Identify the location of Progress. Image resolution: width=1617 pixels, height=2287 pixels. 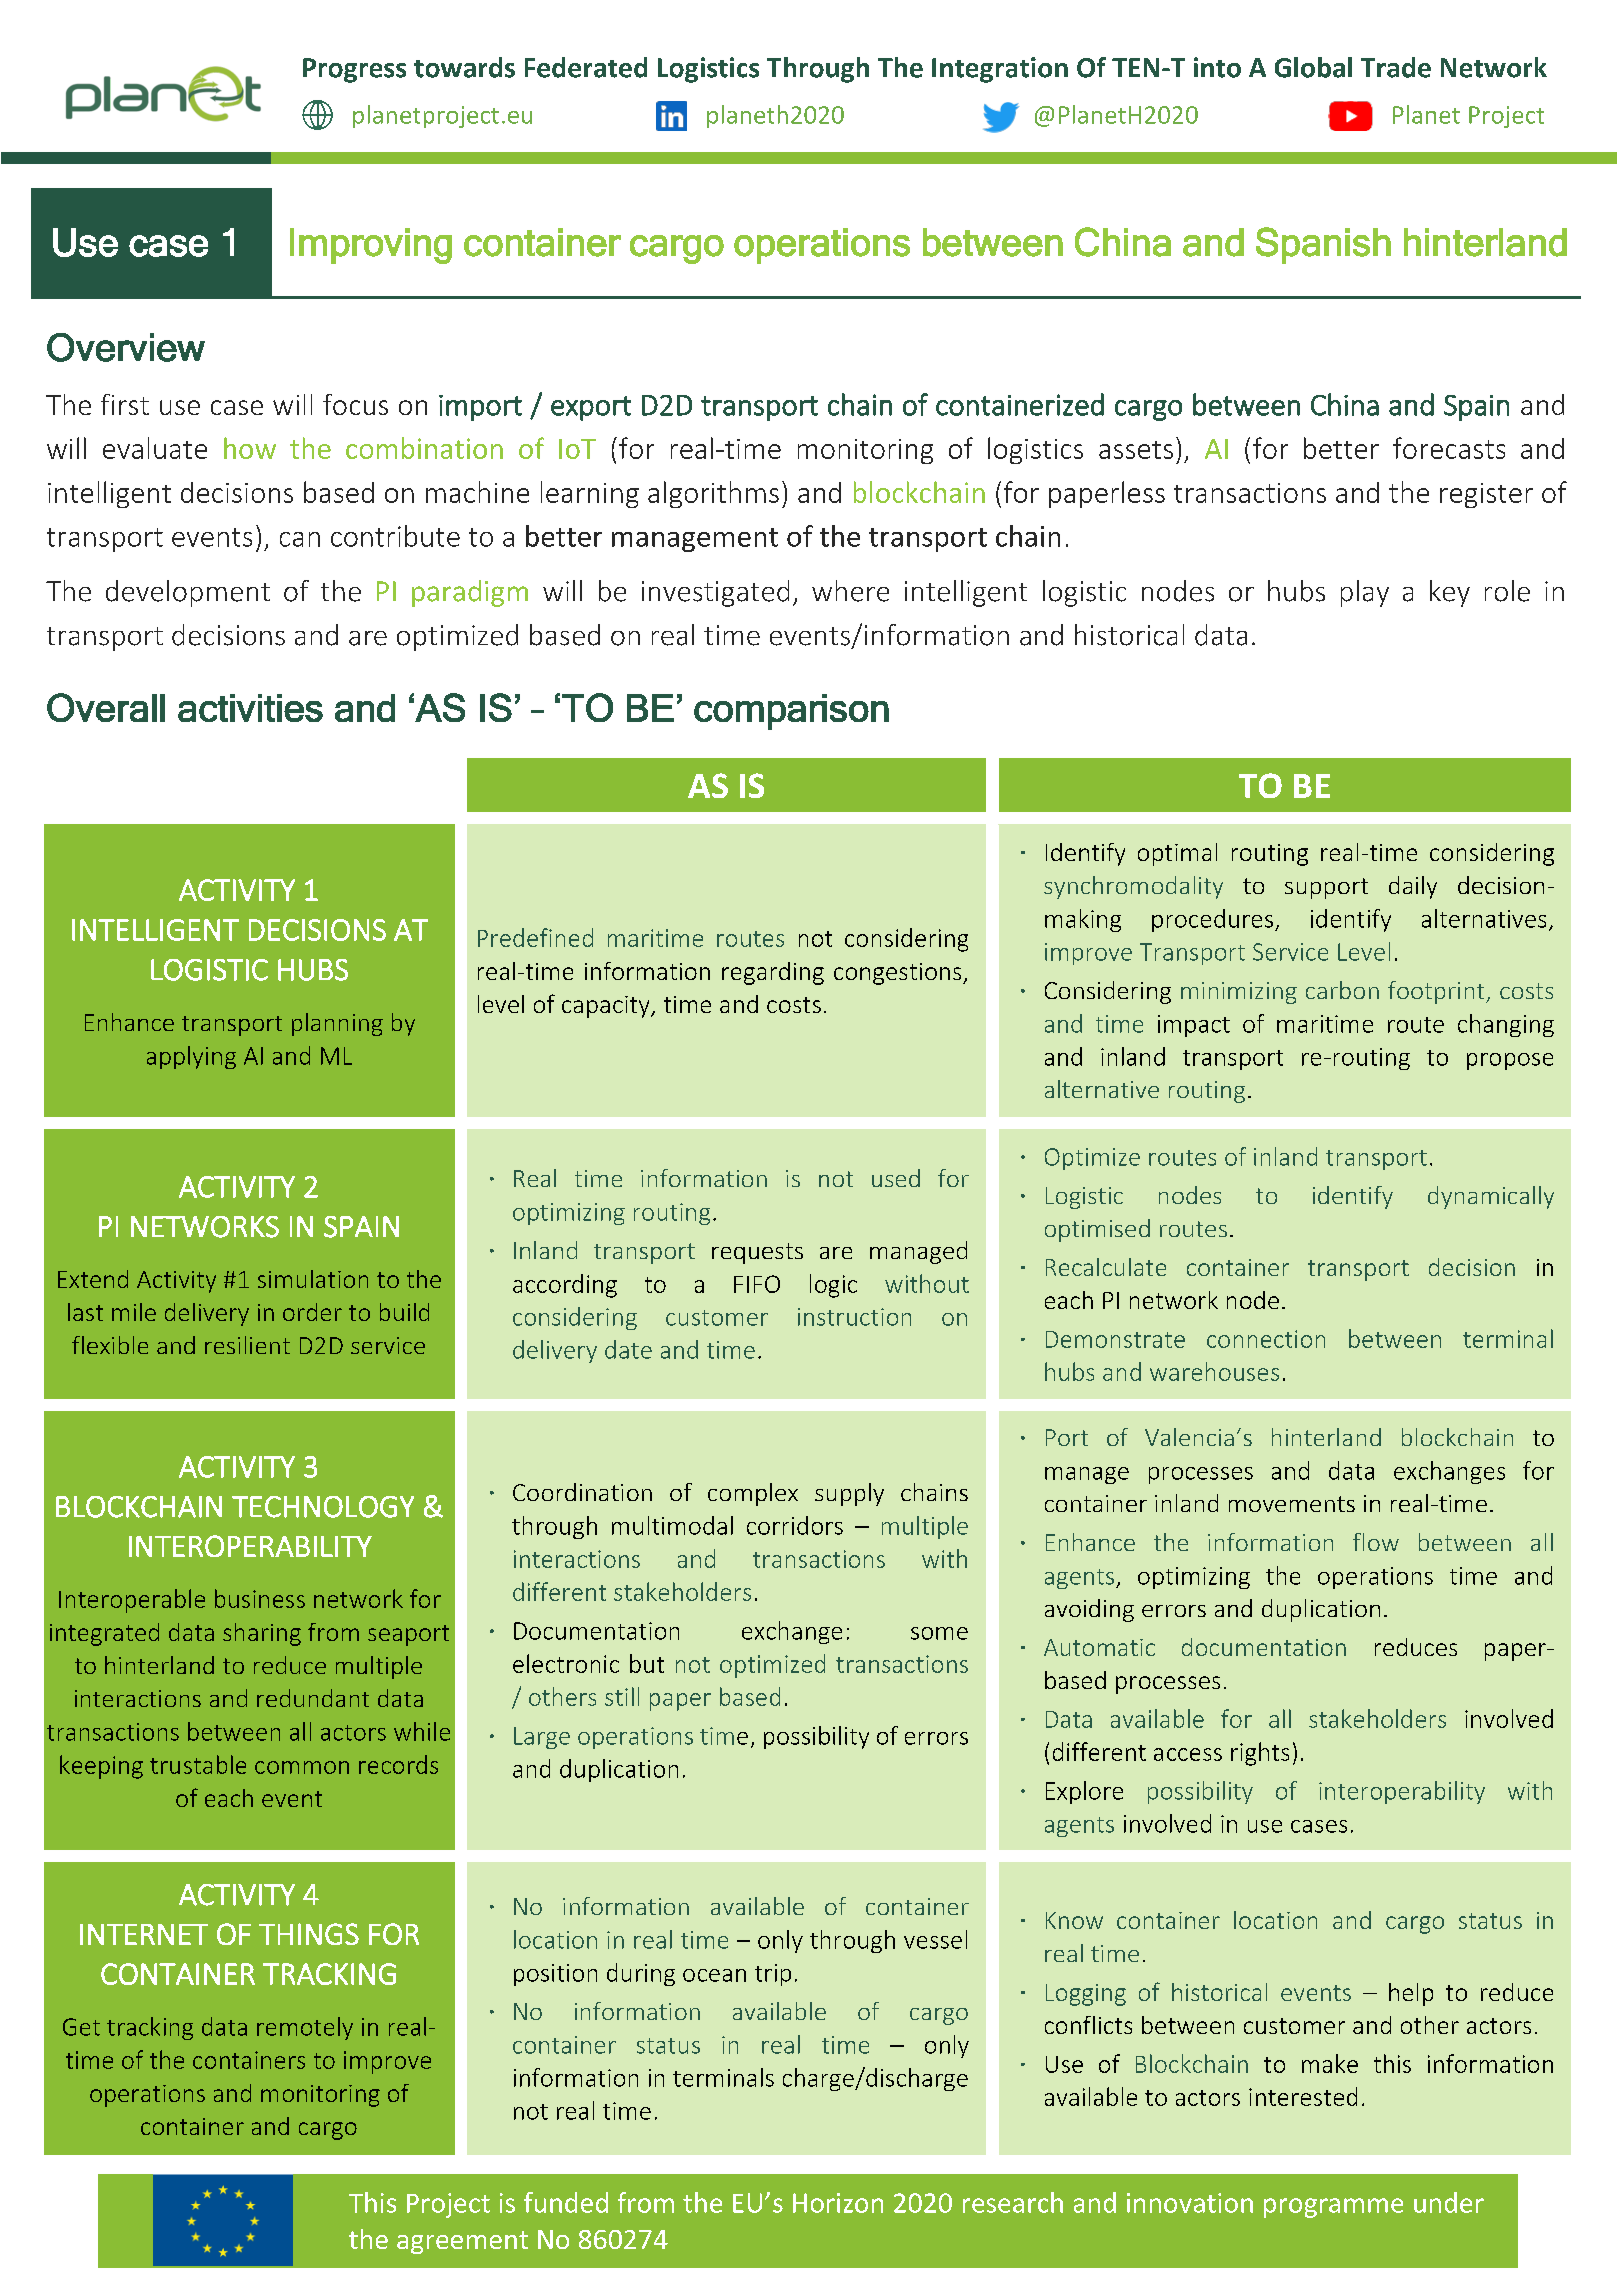
(354, 70).
